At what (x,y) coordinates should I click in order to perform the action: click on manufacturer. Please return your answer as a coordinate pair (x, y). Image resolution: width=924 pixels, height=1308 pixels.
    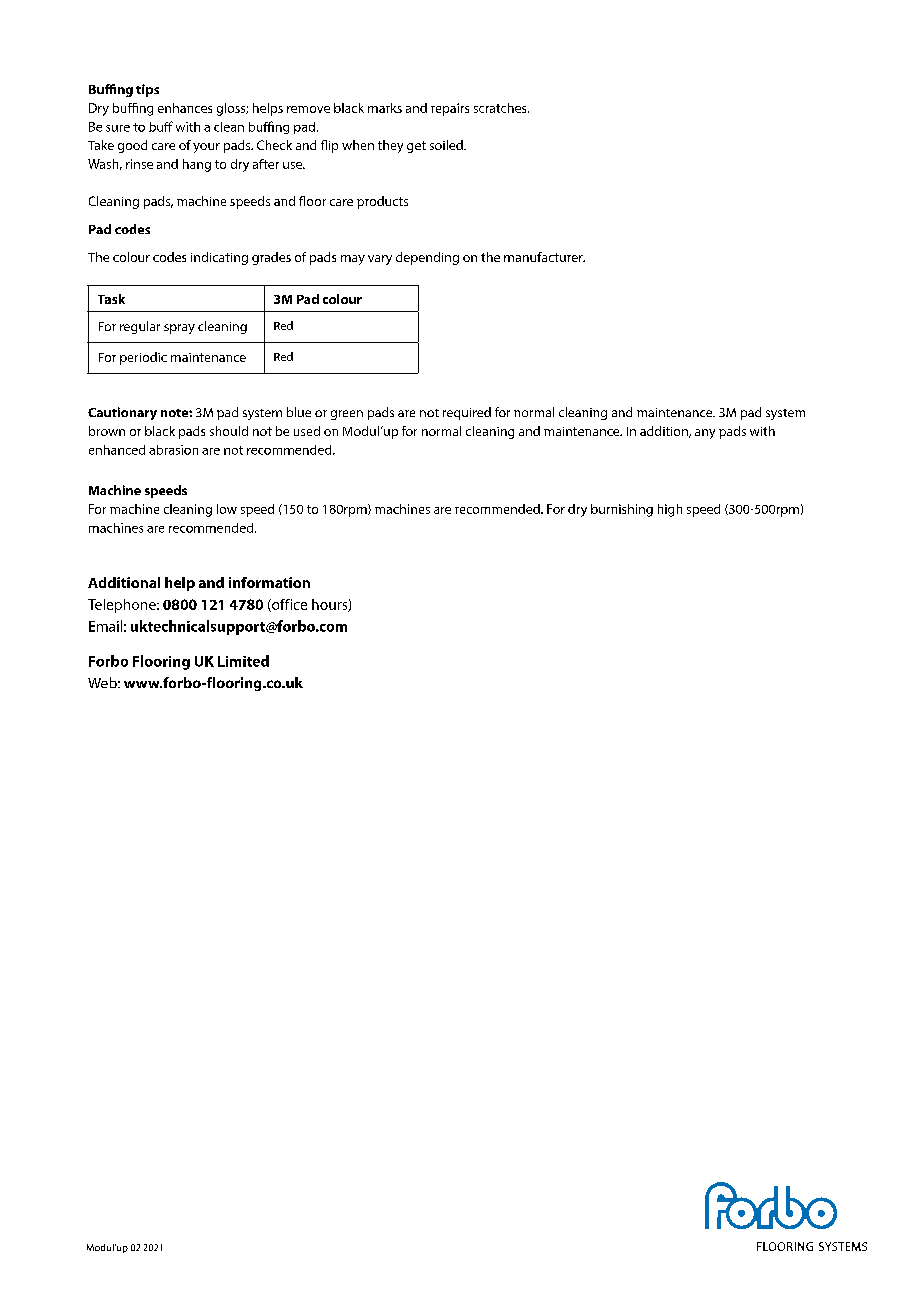
    Looking at the image, I should click on (544, 257).
